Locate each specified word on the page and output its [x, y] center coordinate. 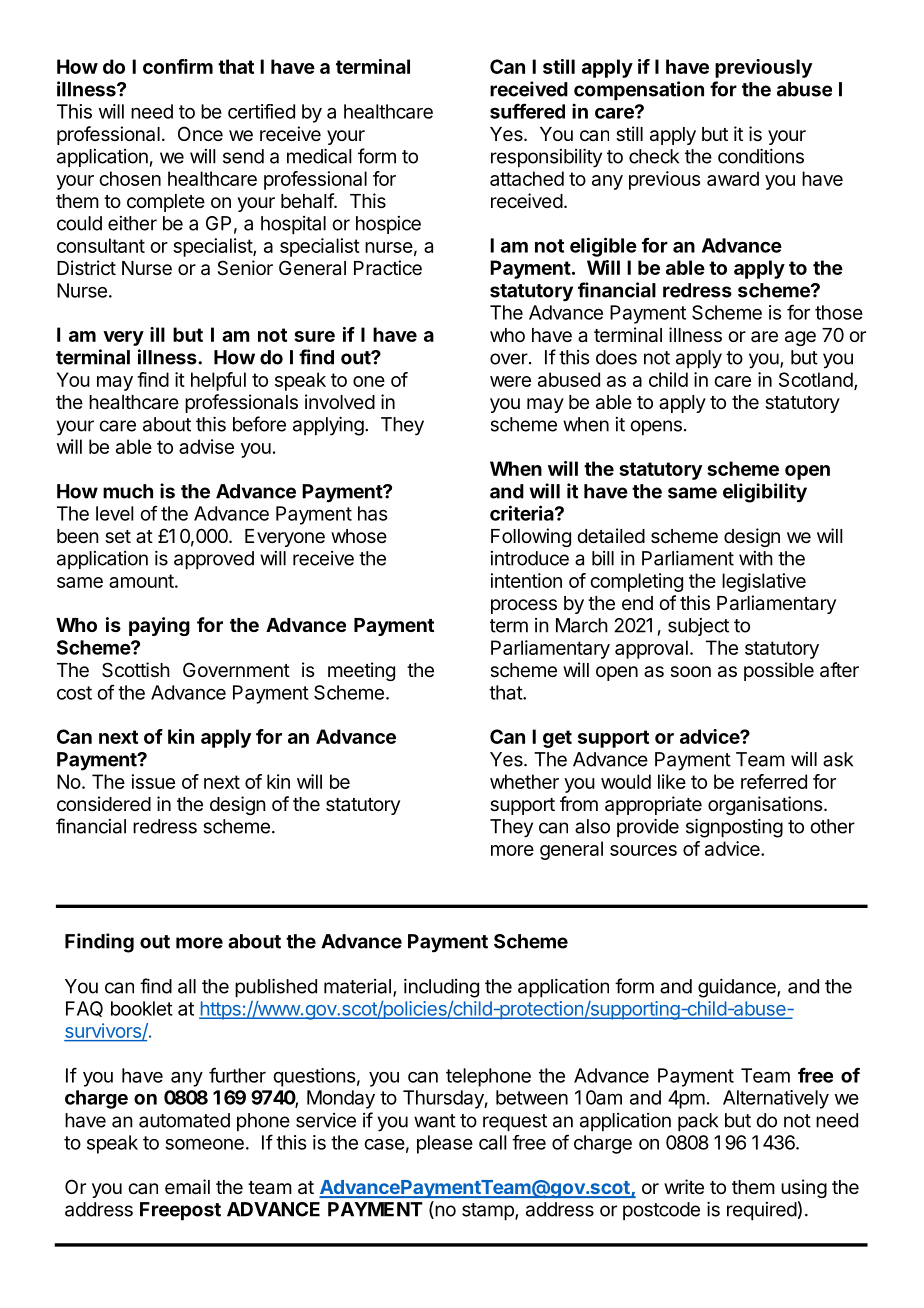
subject [698, 627]
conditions [761, 156]
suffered [527, 111]
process [524, 606]
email [187, 1187]
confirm [178, 66]
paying [159, 626]
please [445, 1144]
